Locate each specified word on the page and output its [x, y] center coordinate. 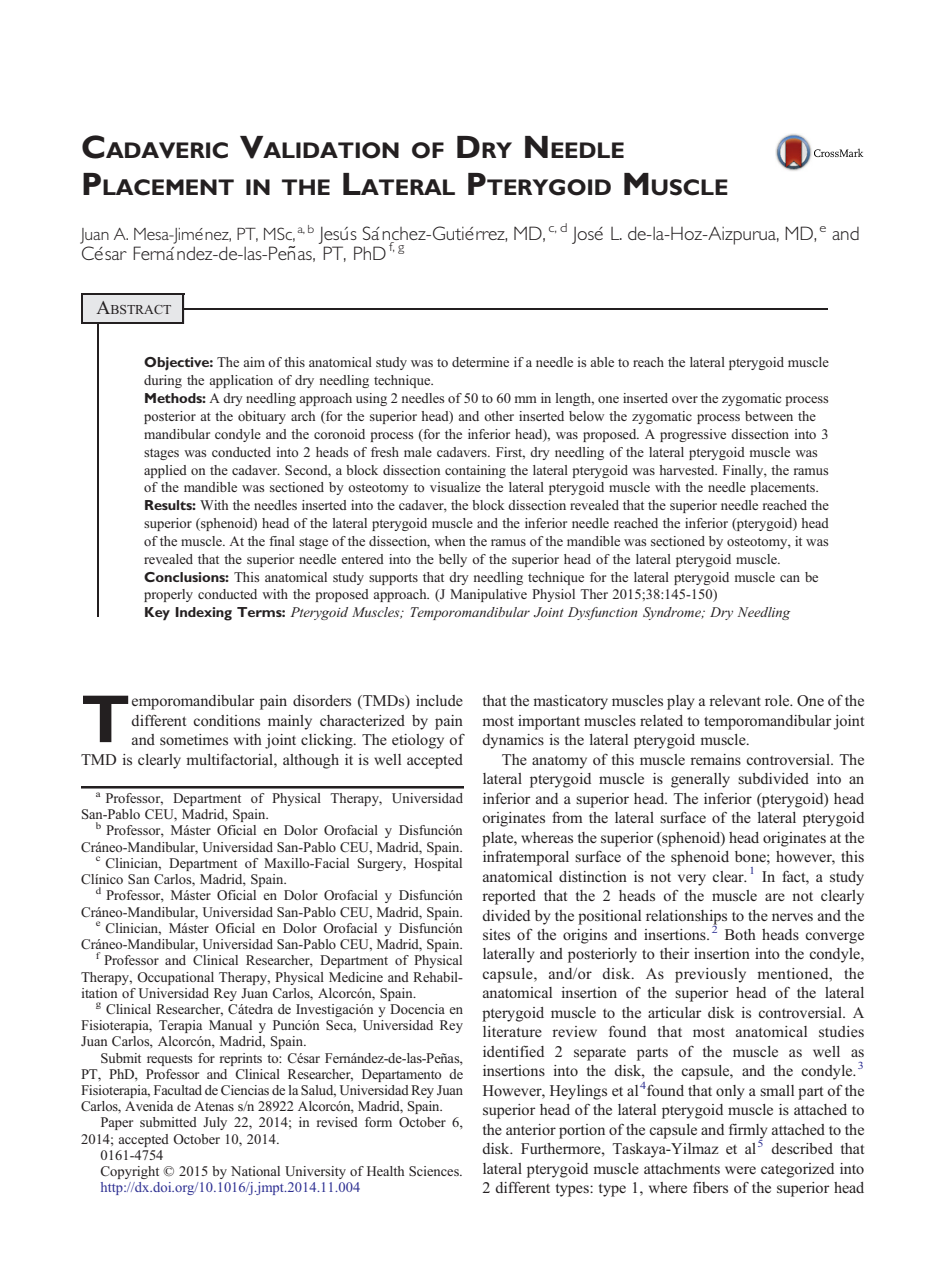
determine [480, 362]
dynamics [513, 741]
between [769, 416]
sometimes [194, 739]
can [790, 578]
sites [496, 934]
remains [715, 759]
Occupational [175, 978]
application [241, 381]
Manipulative [488, 595]
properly [168, 595]
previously [710, 975]
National [255, 1171]
